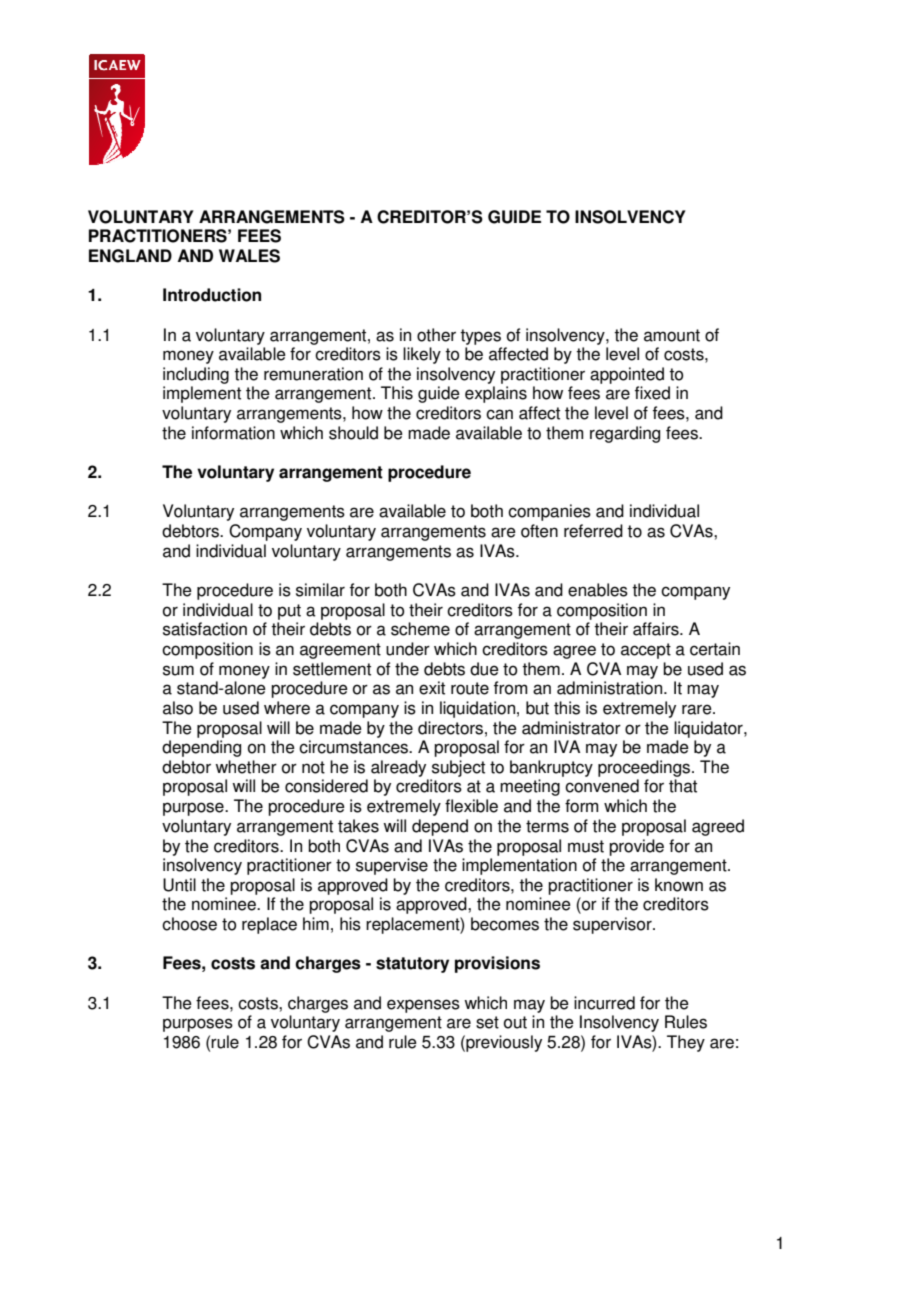  I want to click on other, so click(436, 335).
